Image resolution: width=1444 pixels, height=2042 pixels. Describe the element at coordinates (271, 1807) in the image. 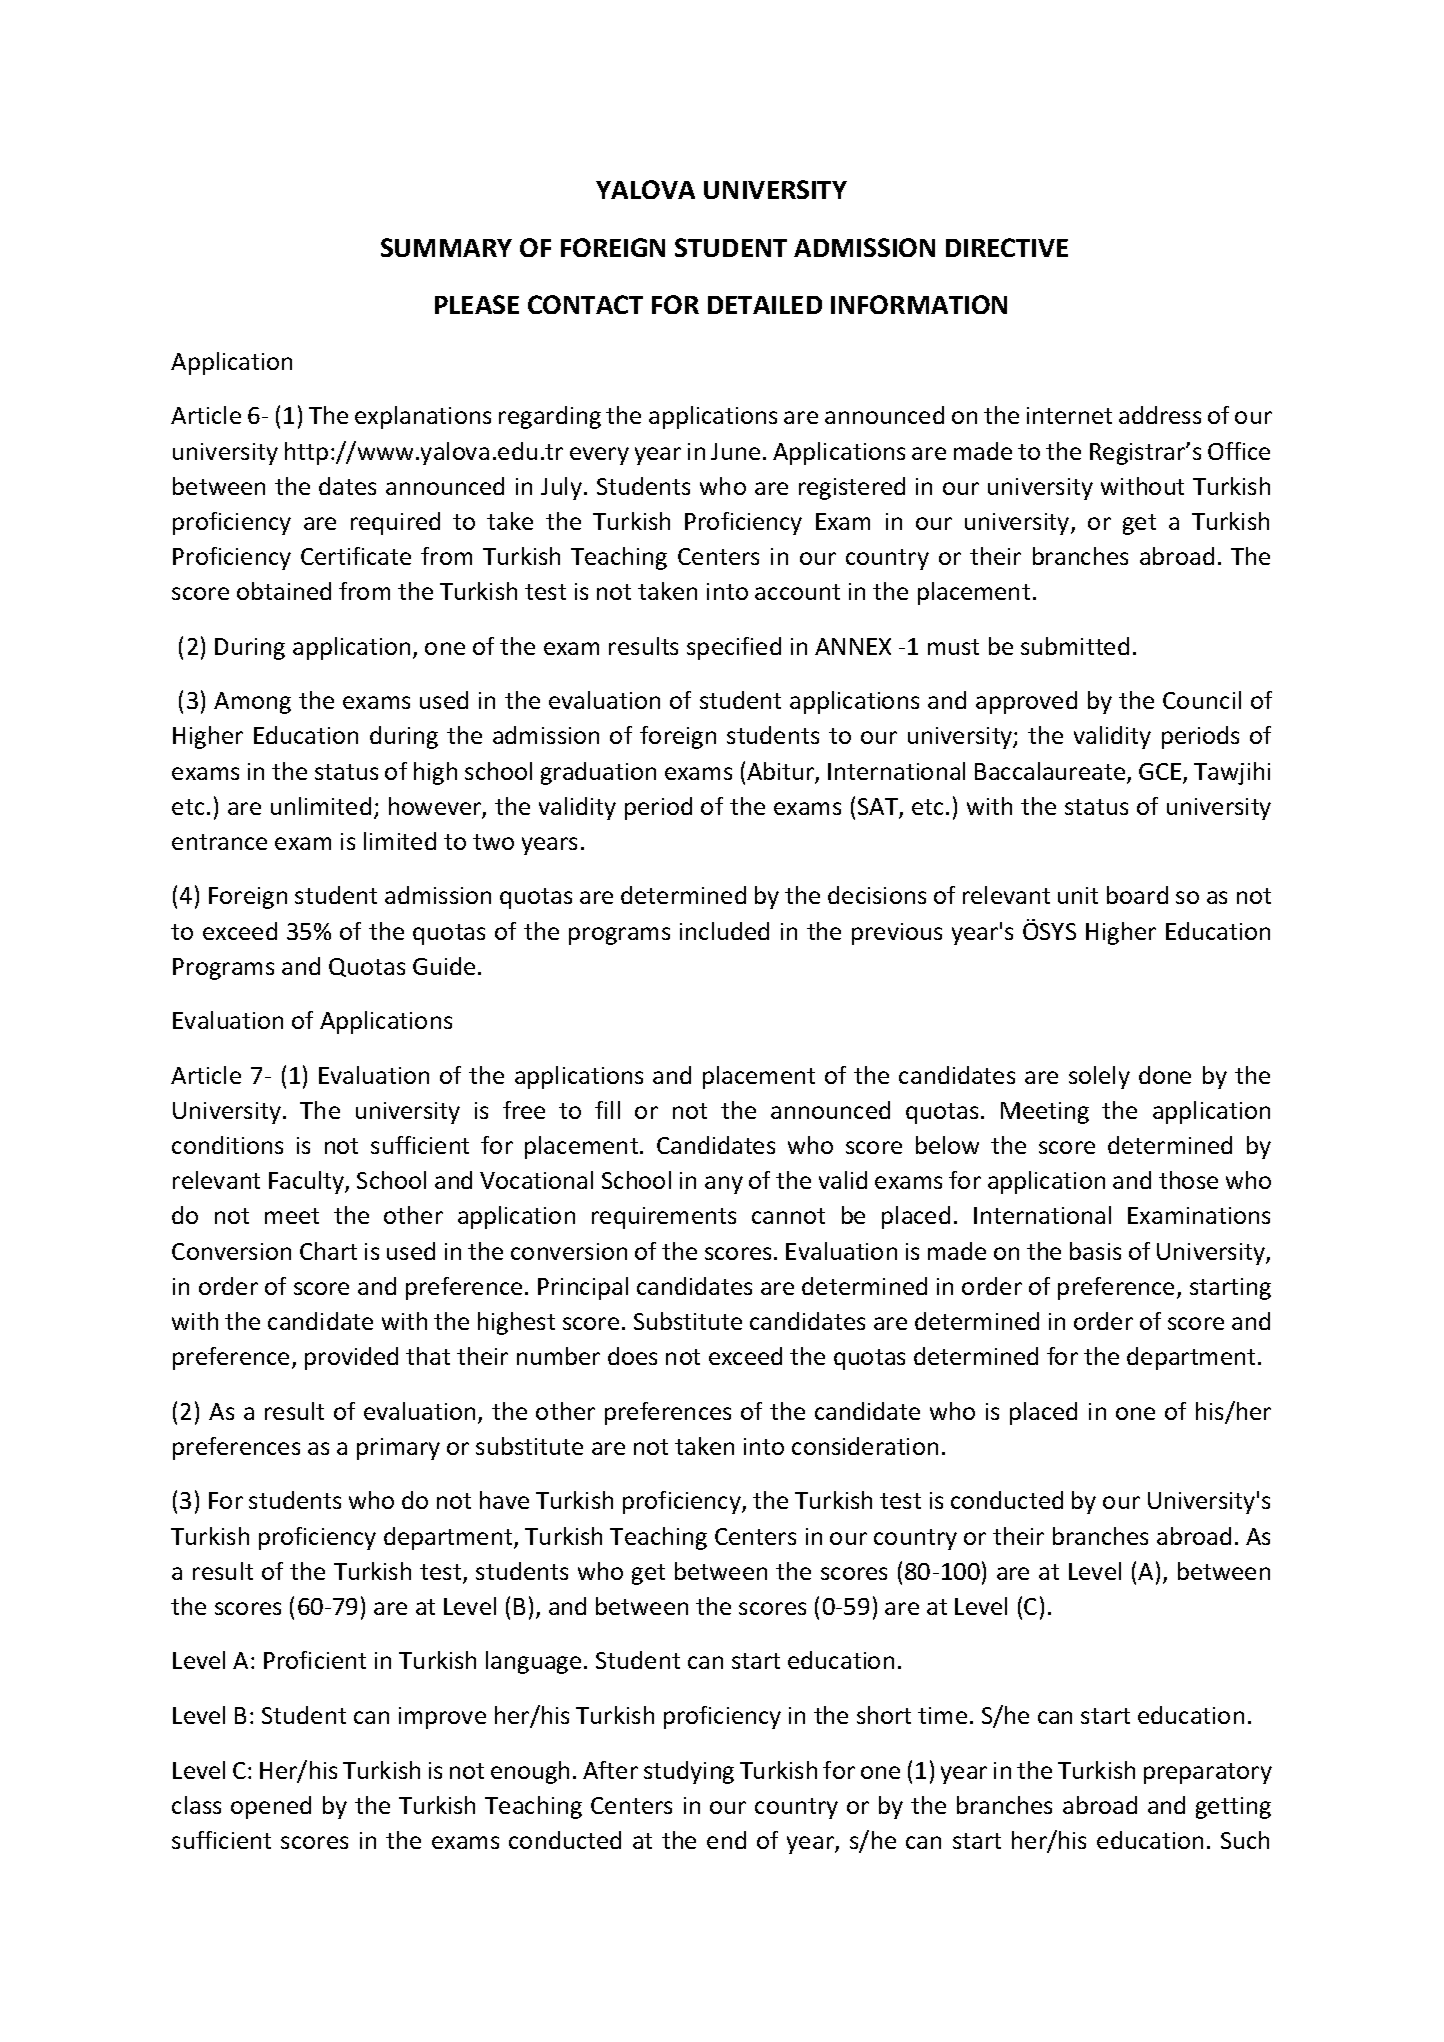

I see `opened` at that location.
